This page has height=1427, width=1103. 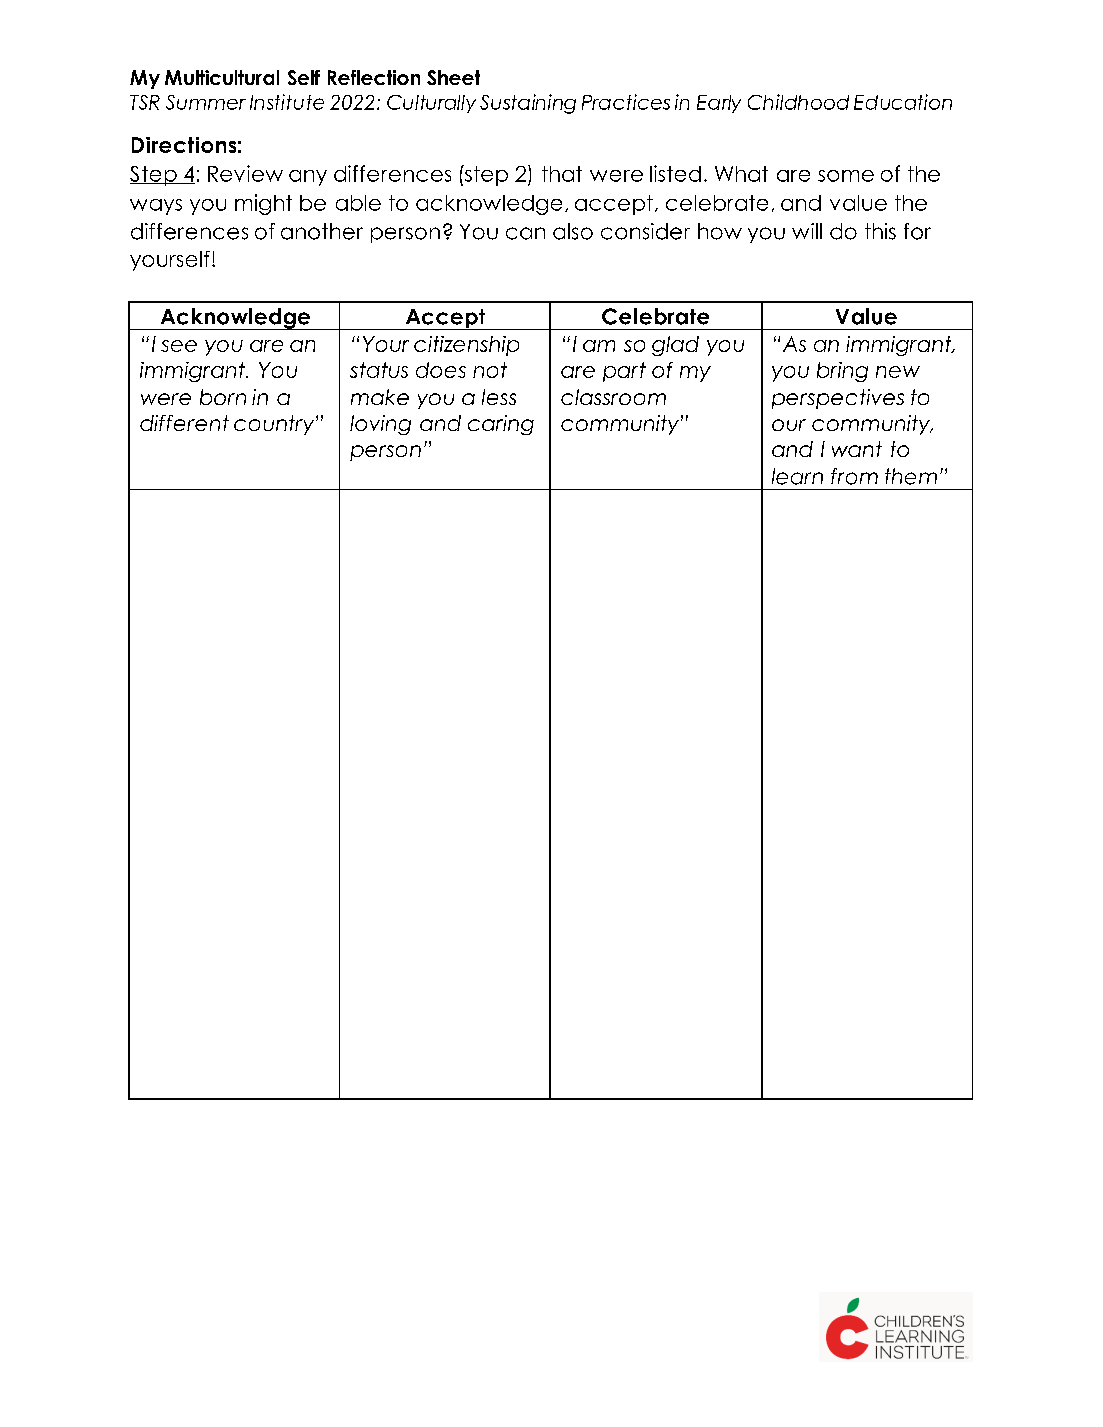 What do you see at coordinates (525, 233) in the page?
I see `can` at bounding box center [525, 233].
